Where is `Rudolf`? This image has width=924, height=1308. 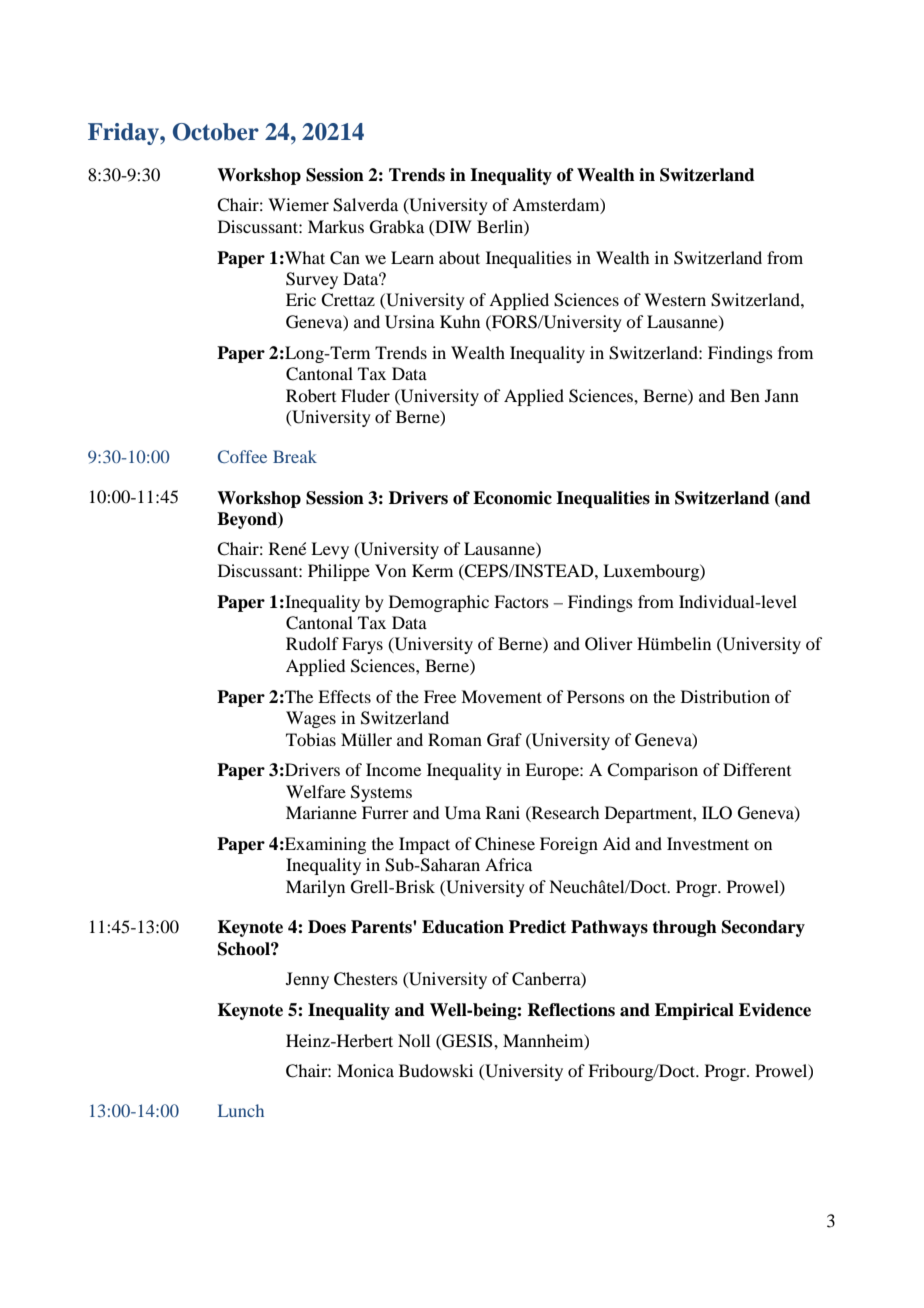 Rudolf is located at coordinates (312, 643).
